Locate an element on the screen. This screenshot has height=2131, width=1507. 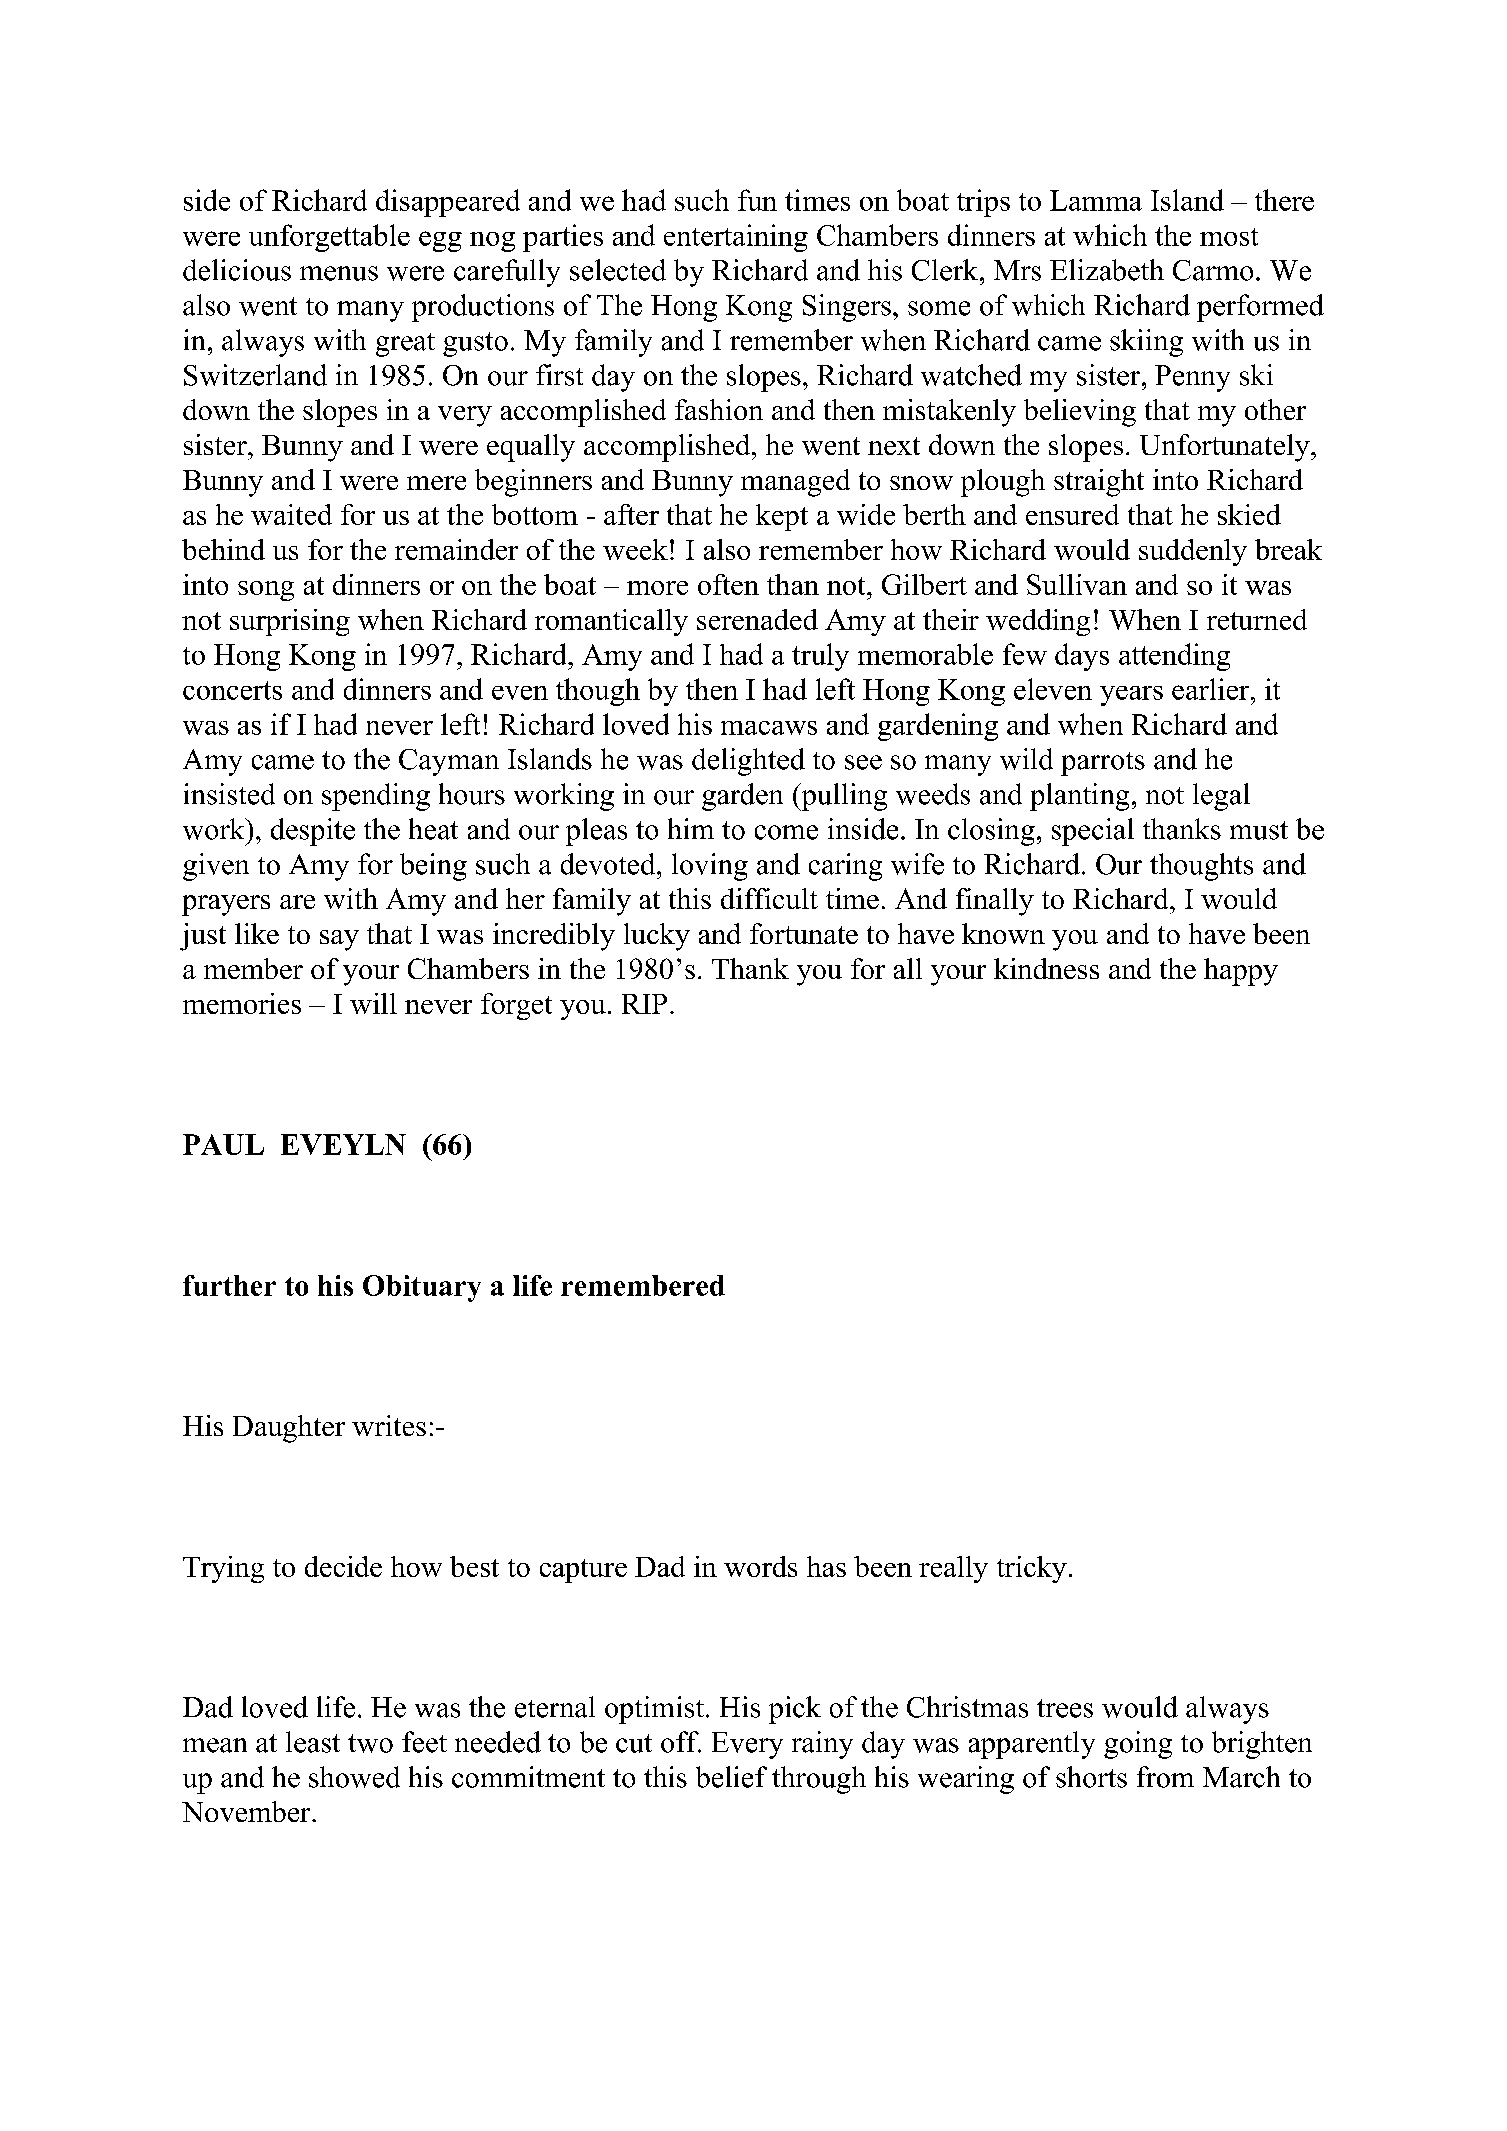
from is located at coordinates (1165, 1777).
